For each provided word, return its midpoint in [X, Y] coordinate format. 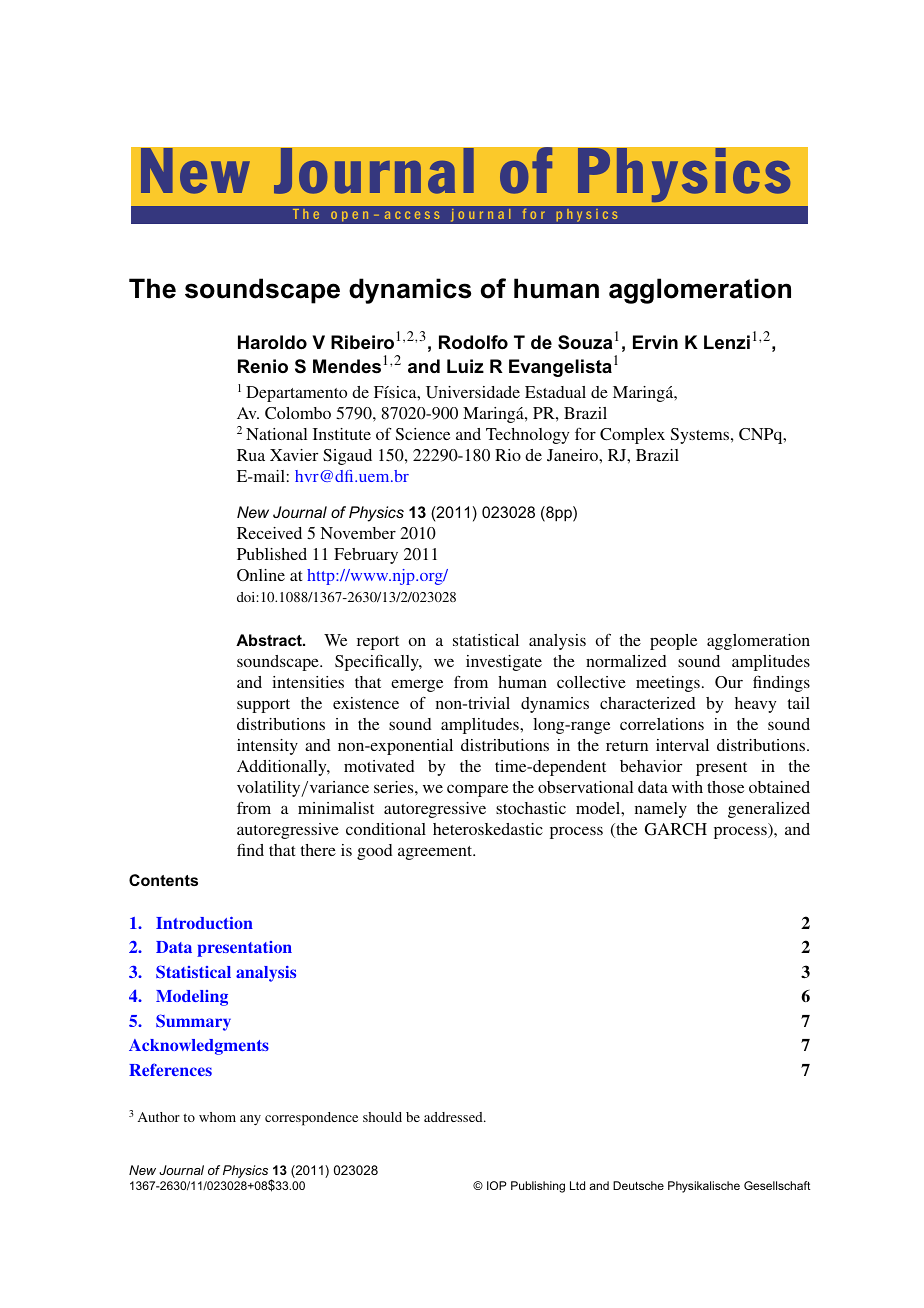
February [366, 556]
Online [261, 575]
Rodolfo [473, 342]
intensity [267, 747]
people [673, 642]
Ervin [655, 342]
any [250, 1120]
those [725, 787]
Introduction [204, 922]
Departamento [296, 394]
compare [477, 790]
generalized [769, 810]
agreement [436, 853]
